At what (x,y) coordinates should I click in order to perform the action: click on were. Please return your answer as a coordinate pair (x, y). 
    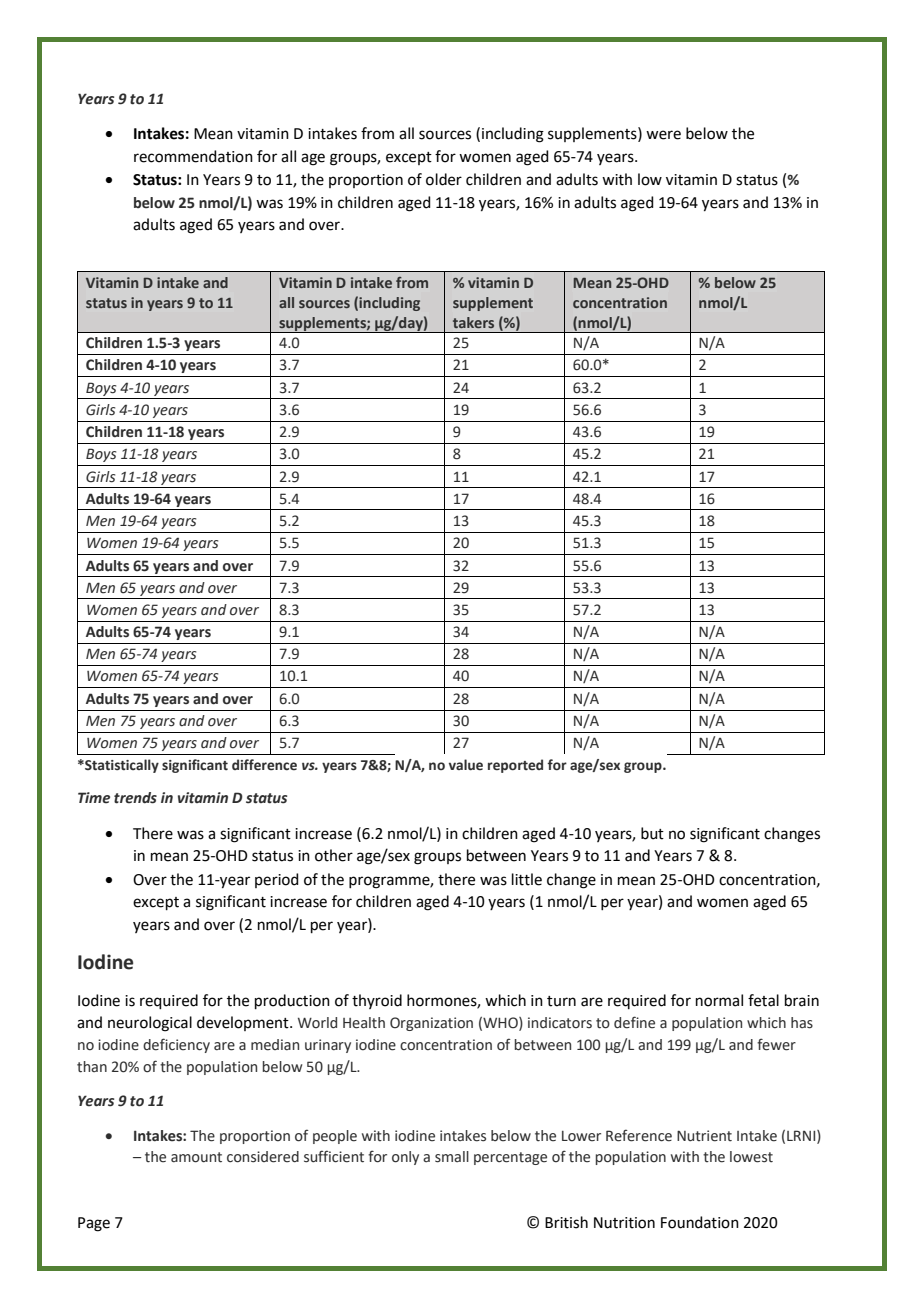
    Looking at the image, I should click on (663, 135).
